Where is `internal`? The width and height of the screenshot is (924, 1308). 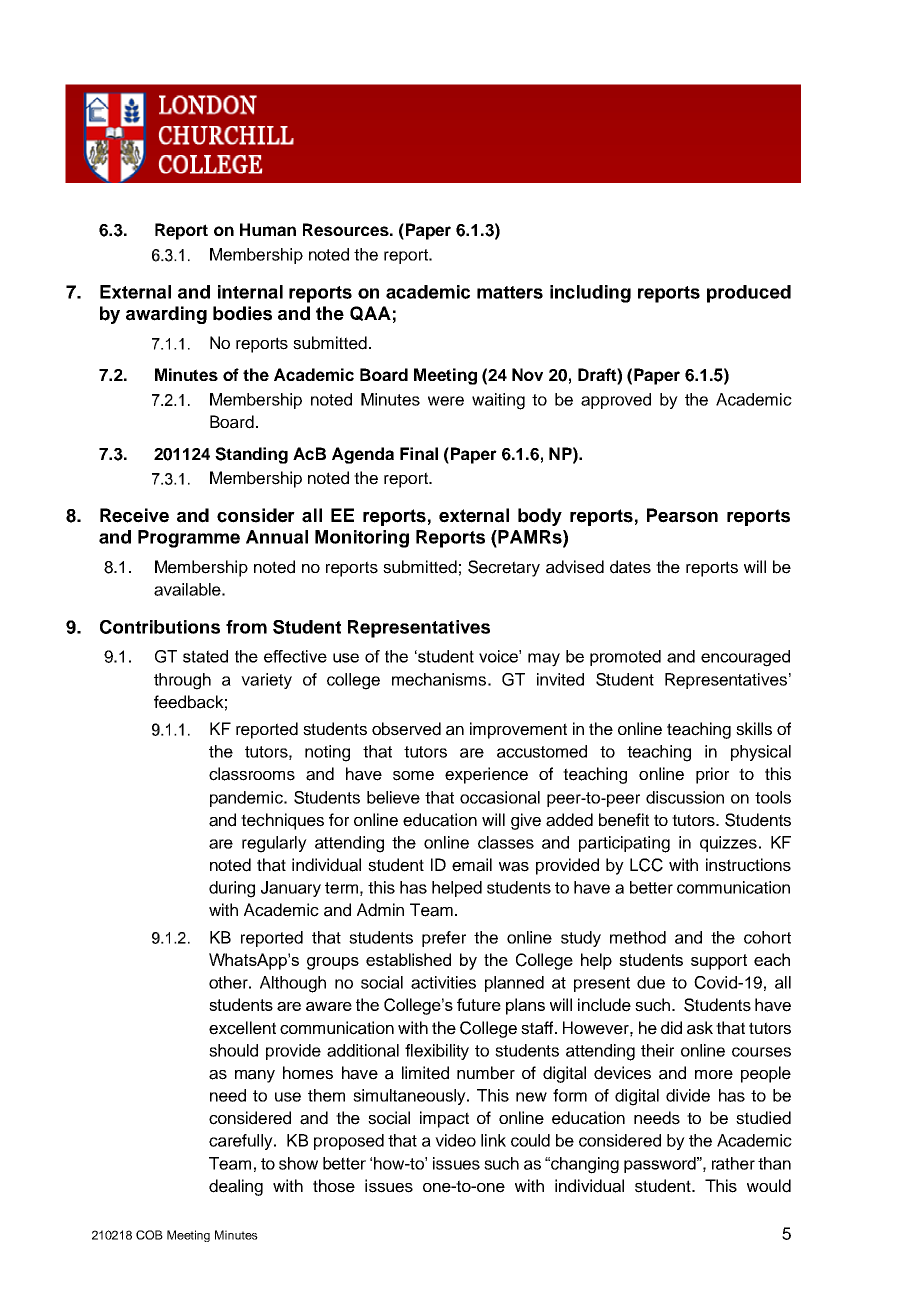
internal is located at coordinates (250, 292).
